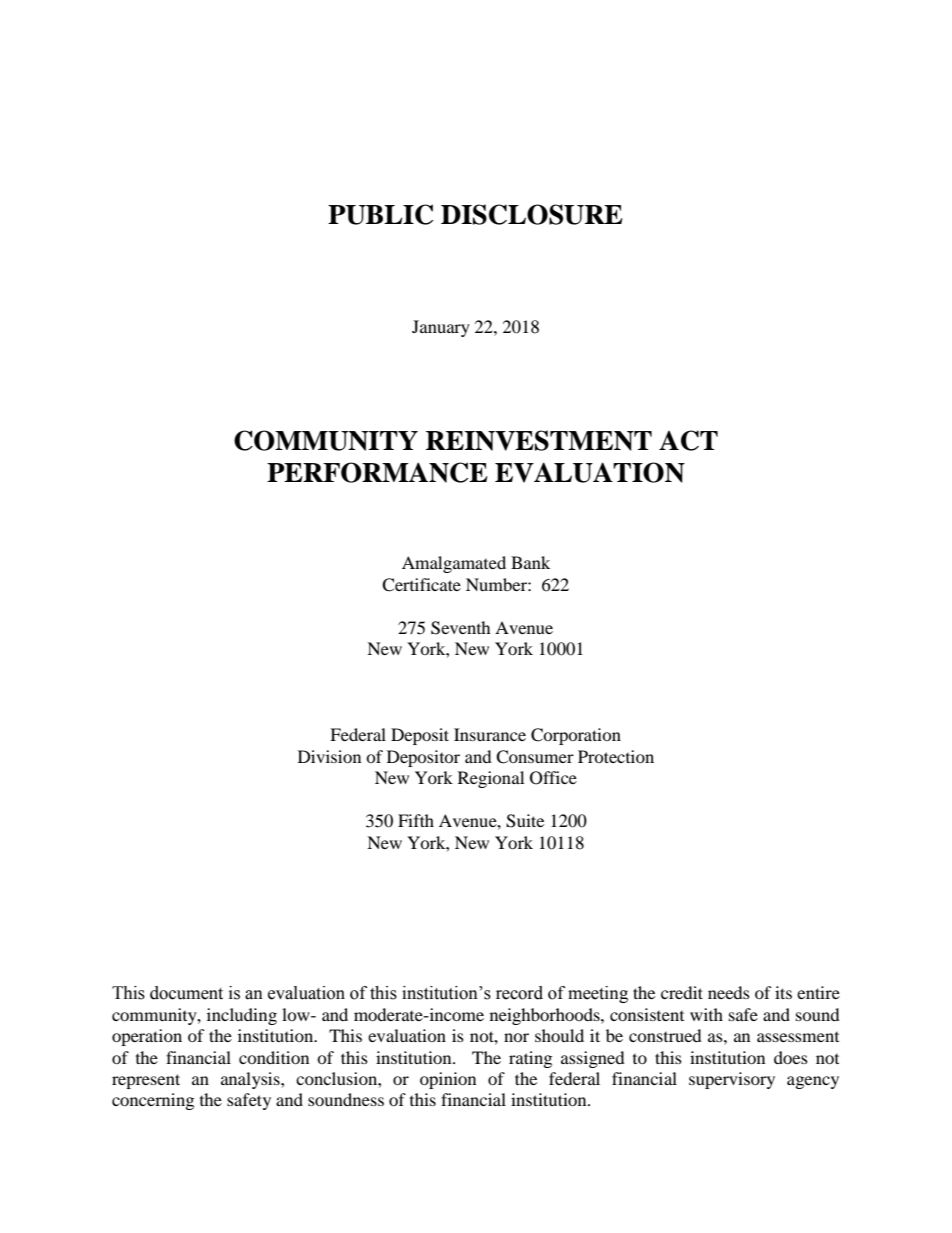  What do you see at coordinates (461, 628) in the image?
I see `Seventh` at bounding box center [461, 628].
